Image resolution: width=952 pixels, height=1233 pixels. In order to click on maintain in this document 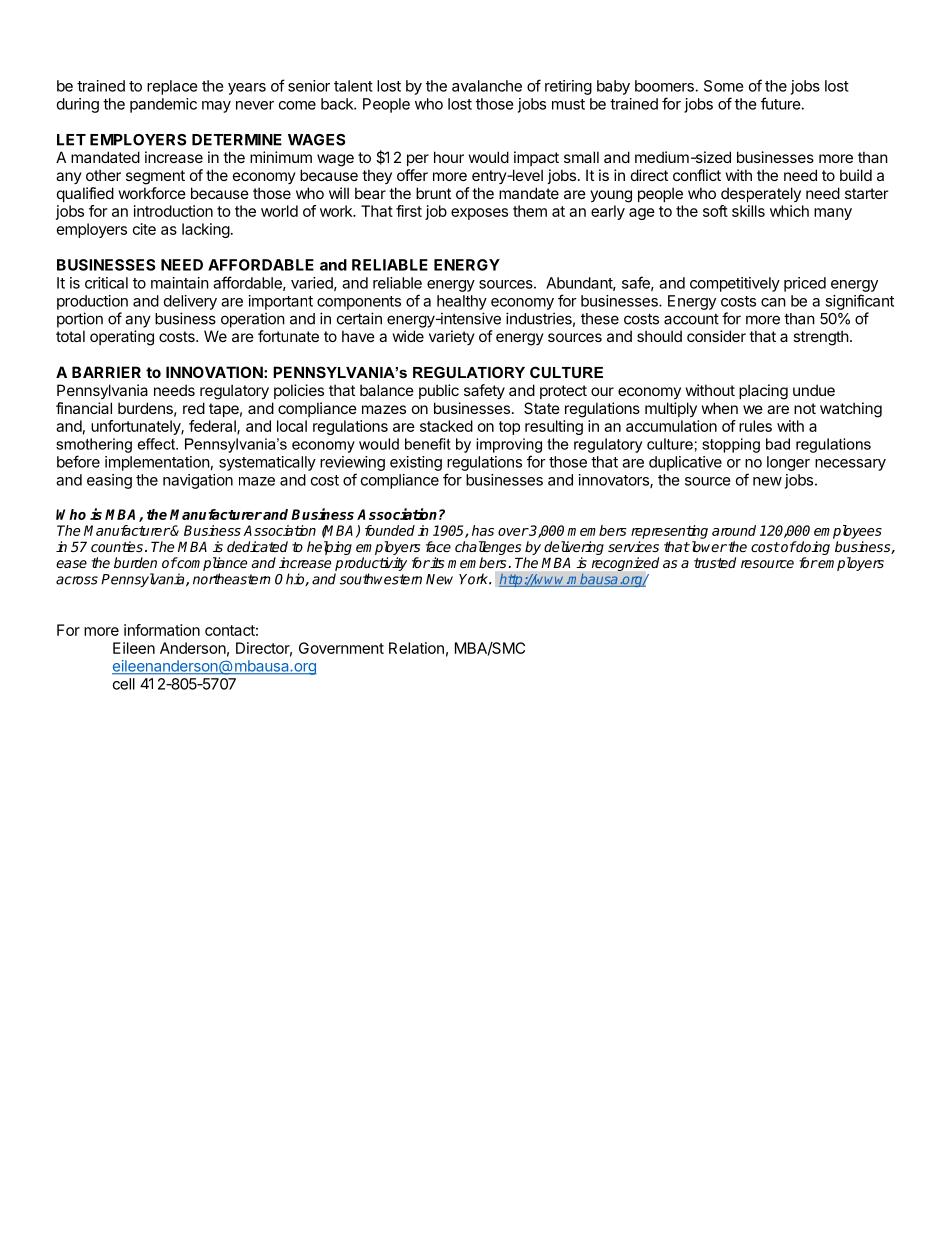, I will do `click(180, 283)`.
